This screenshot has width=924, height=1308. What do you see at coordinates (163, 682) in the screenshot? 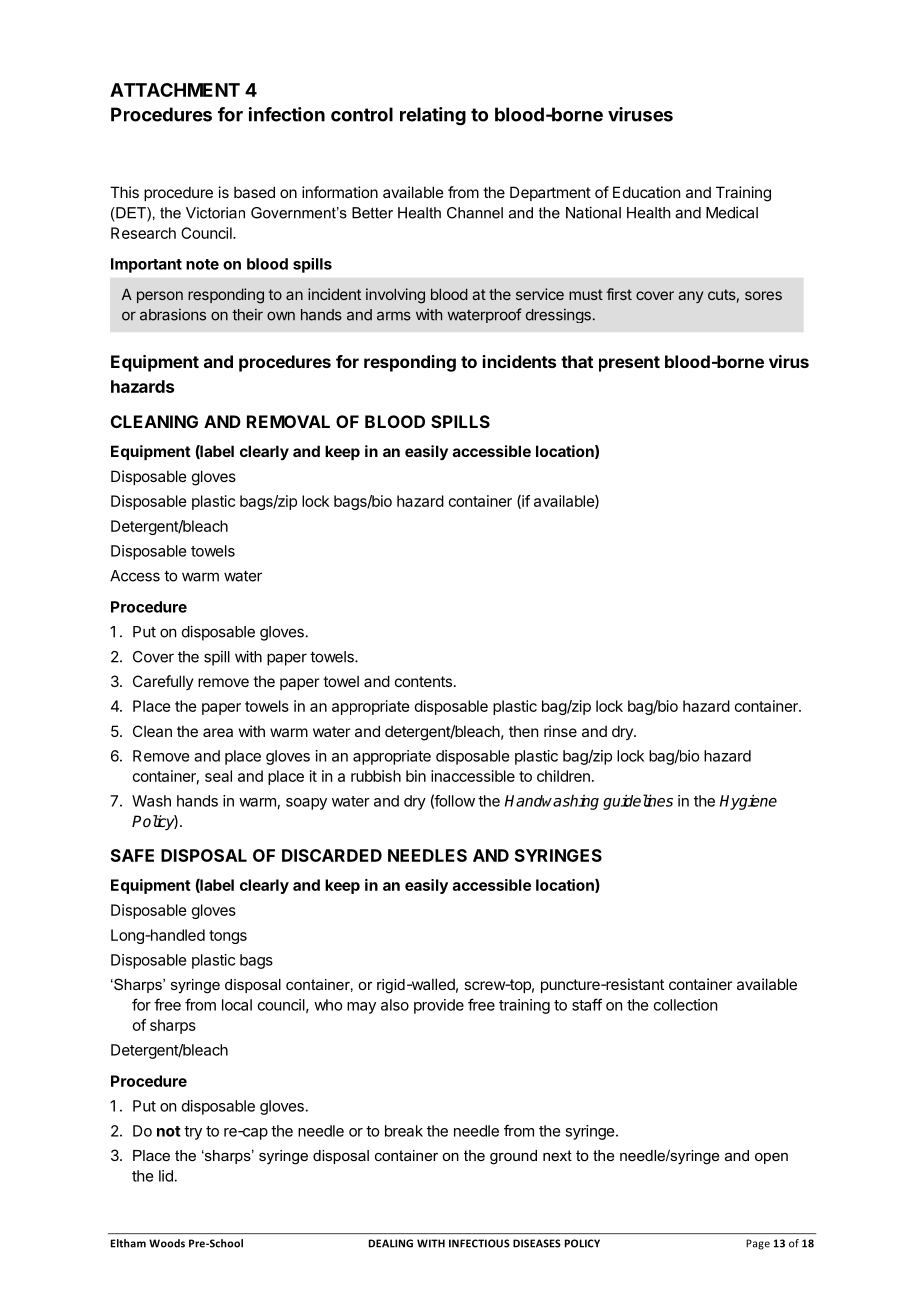
I see `Carefully` at bounding box center [163, 682].
